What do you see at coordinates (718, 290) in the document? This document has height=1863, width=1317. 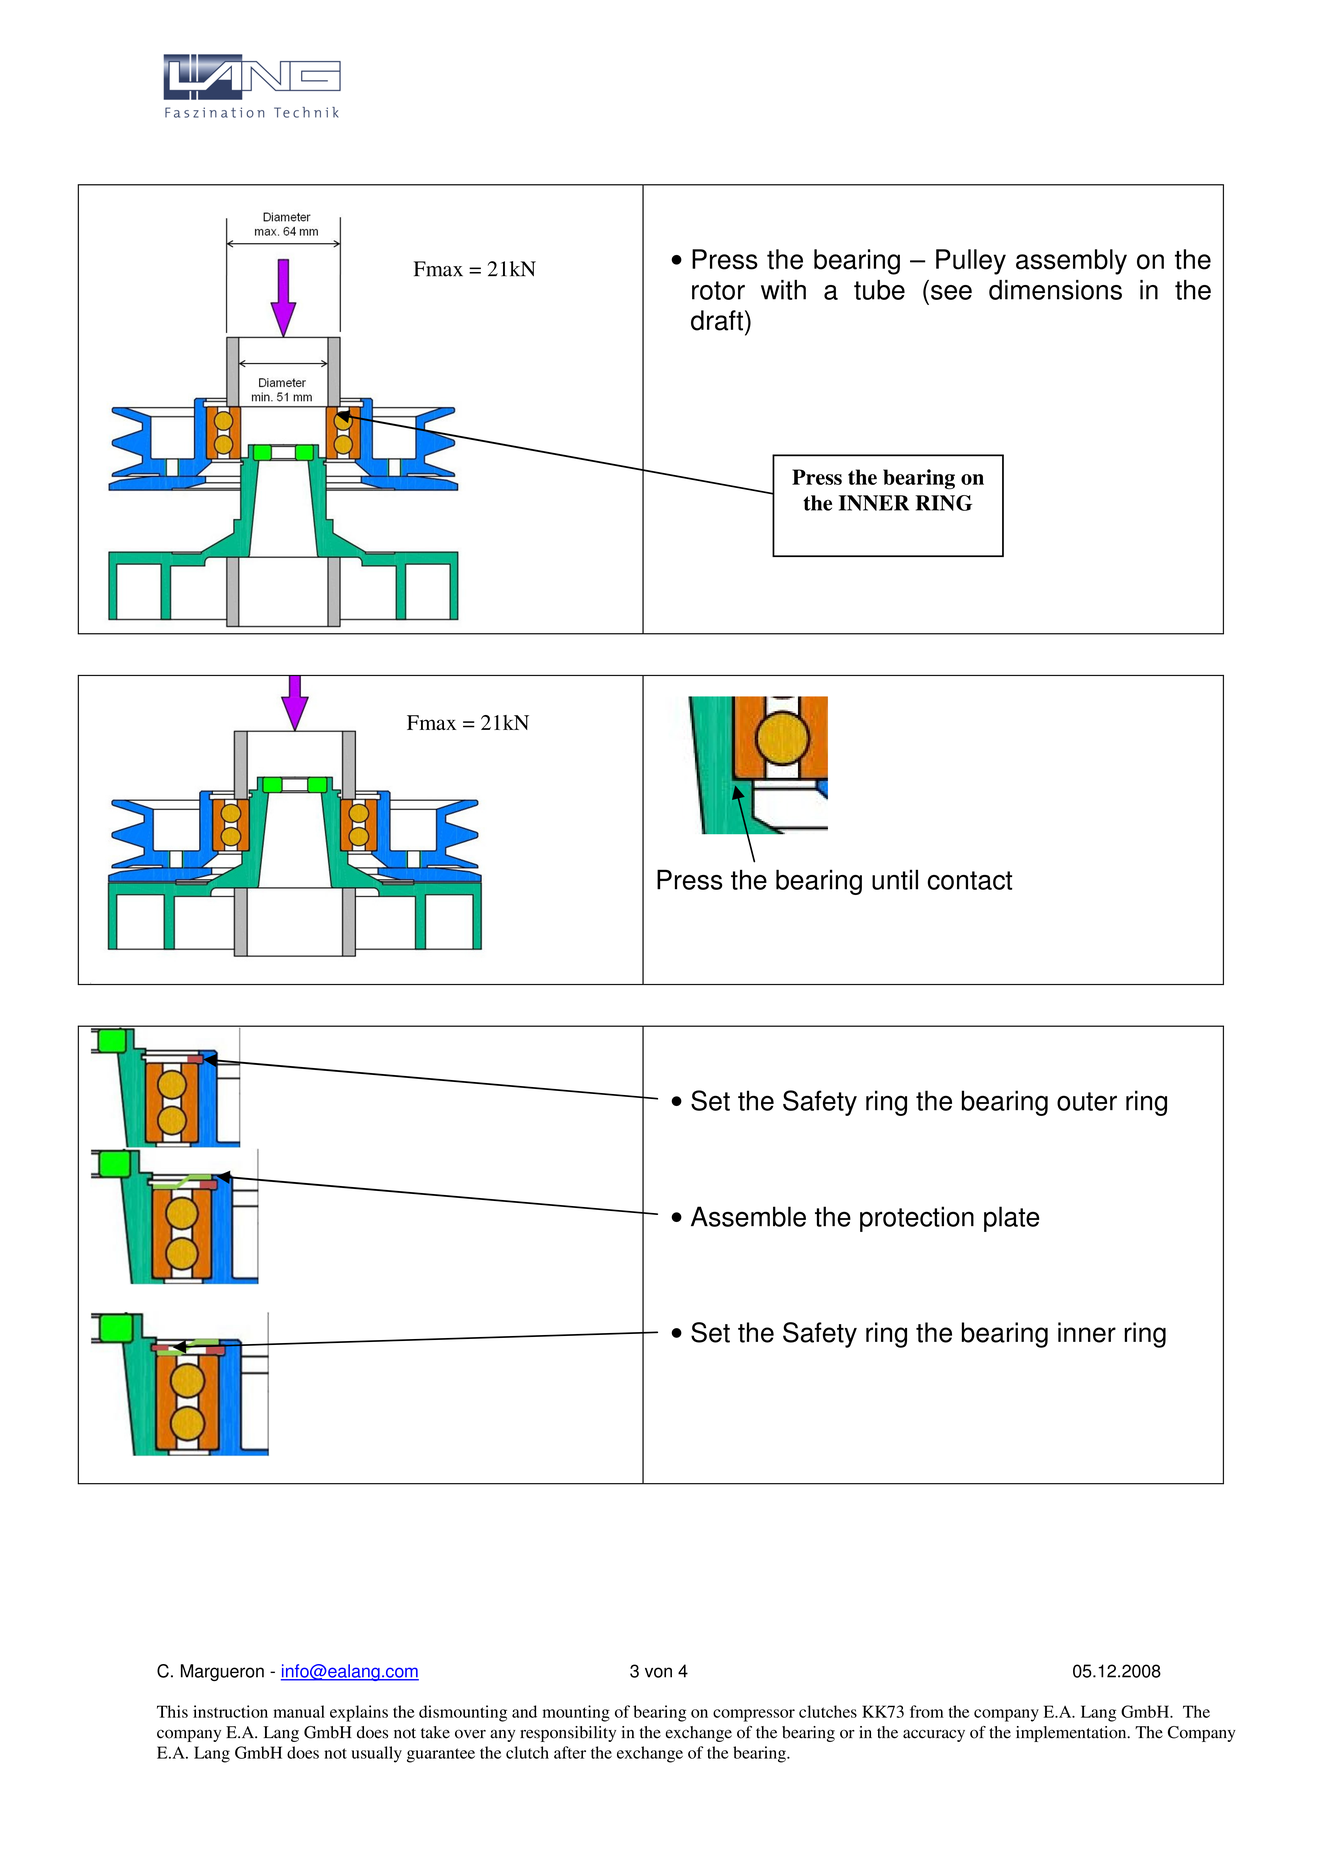 I see `rotor` at bounding box center [718, 290].
